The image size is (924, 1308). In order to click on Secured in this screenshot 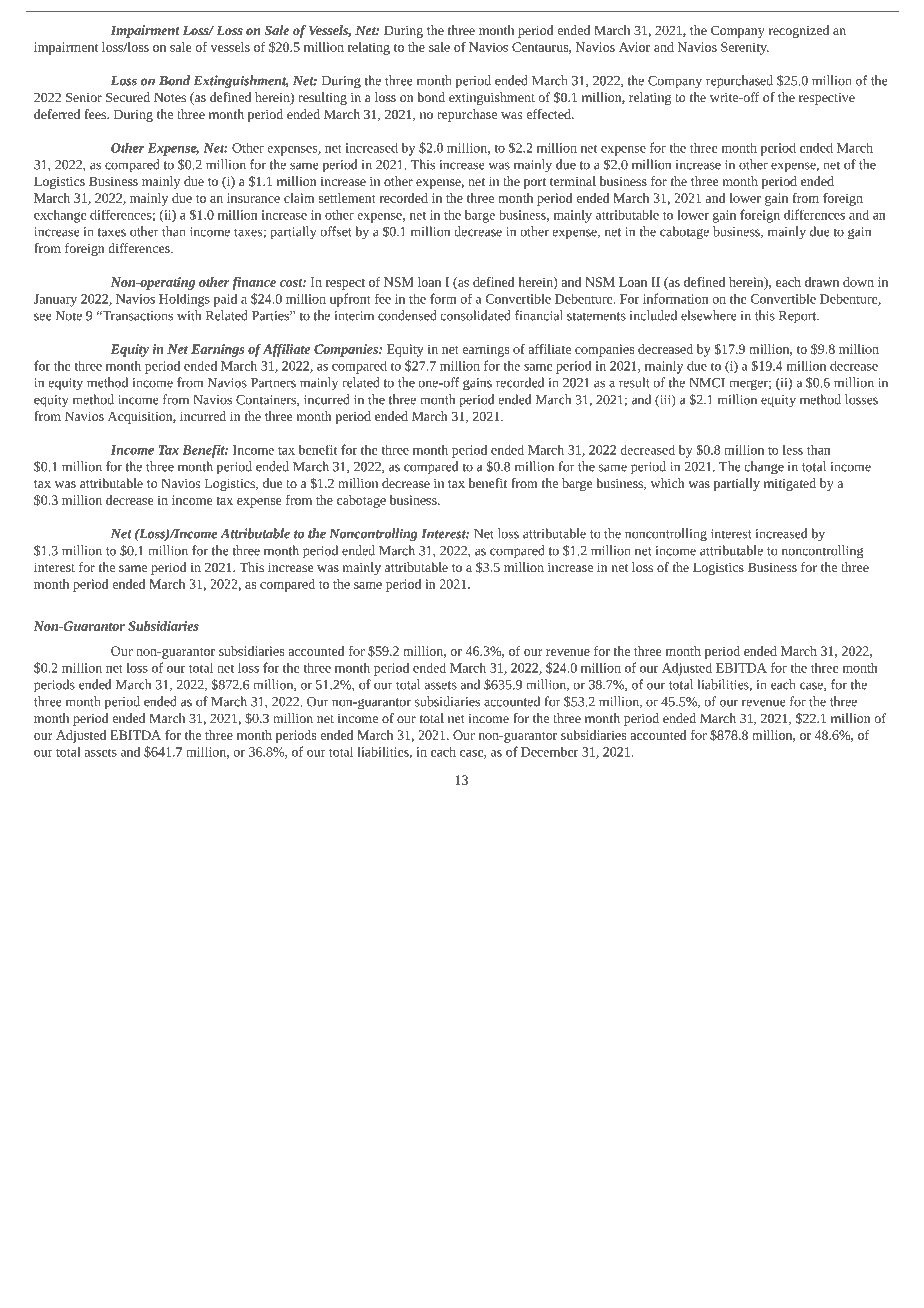, I will do `click(128, 97)`.
